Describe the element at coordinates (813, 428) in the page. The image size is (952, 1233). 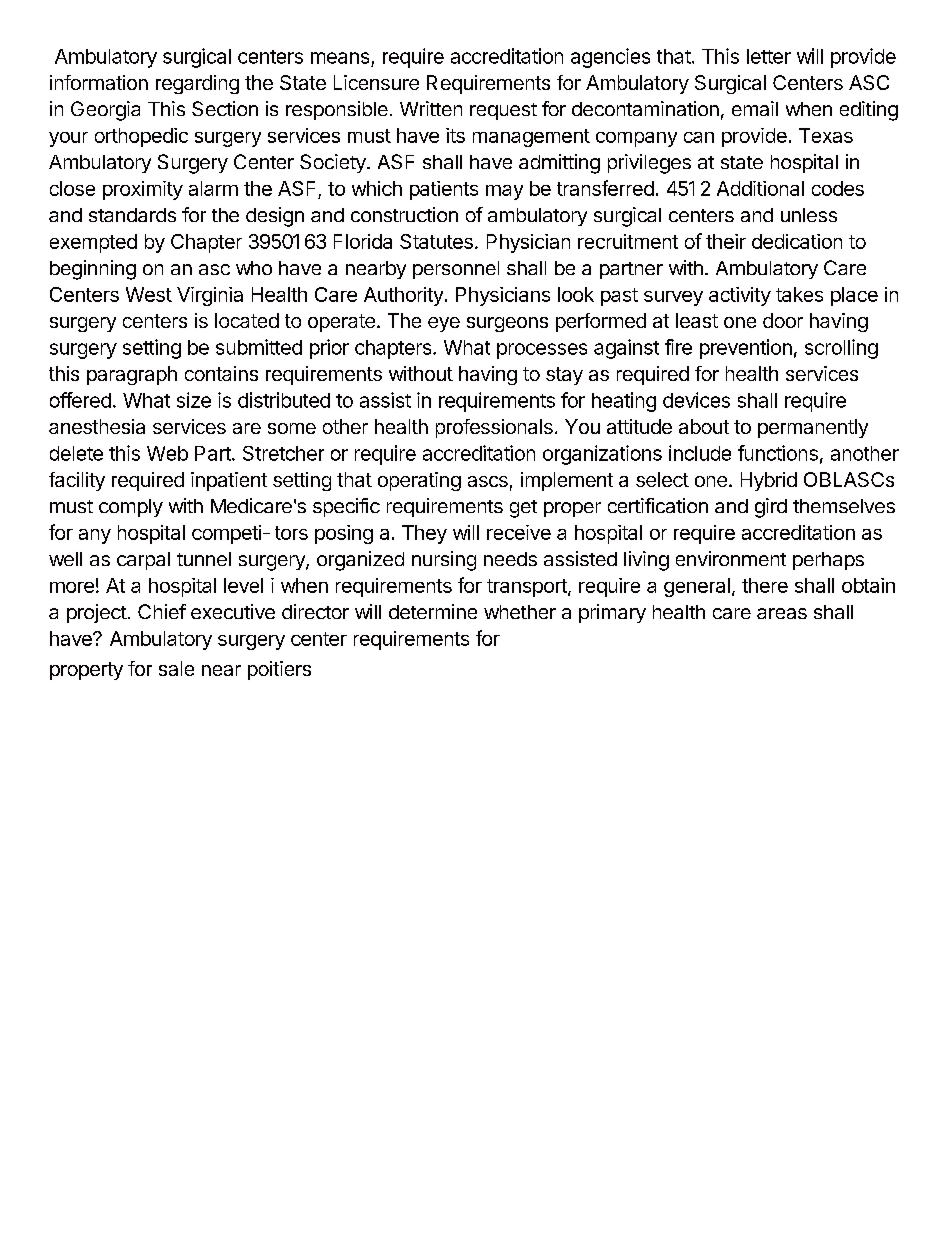
I see `permanently` at that location.
